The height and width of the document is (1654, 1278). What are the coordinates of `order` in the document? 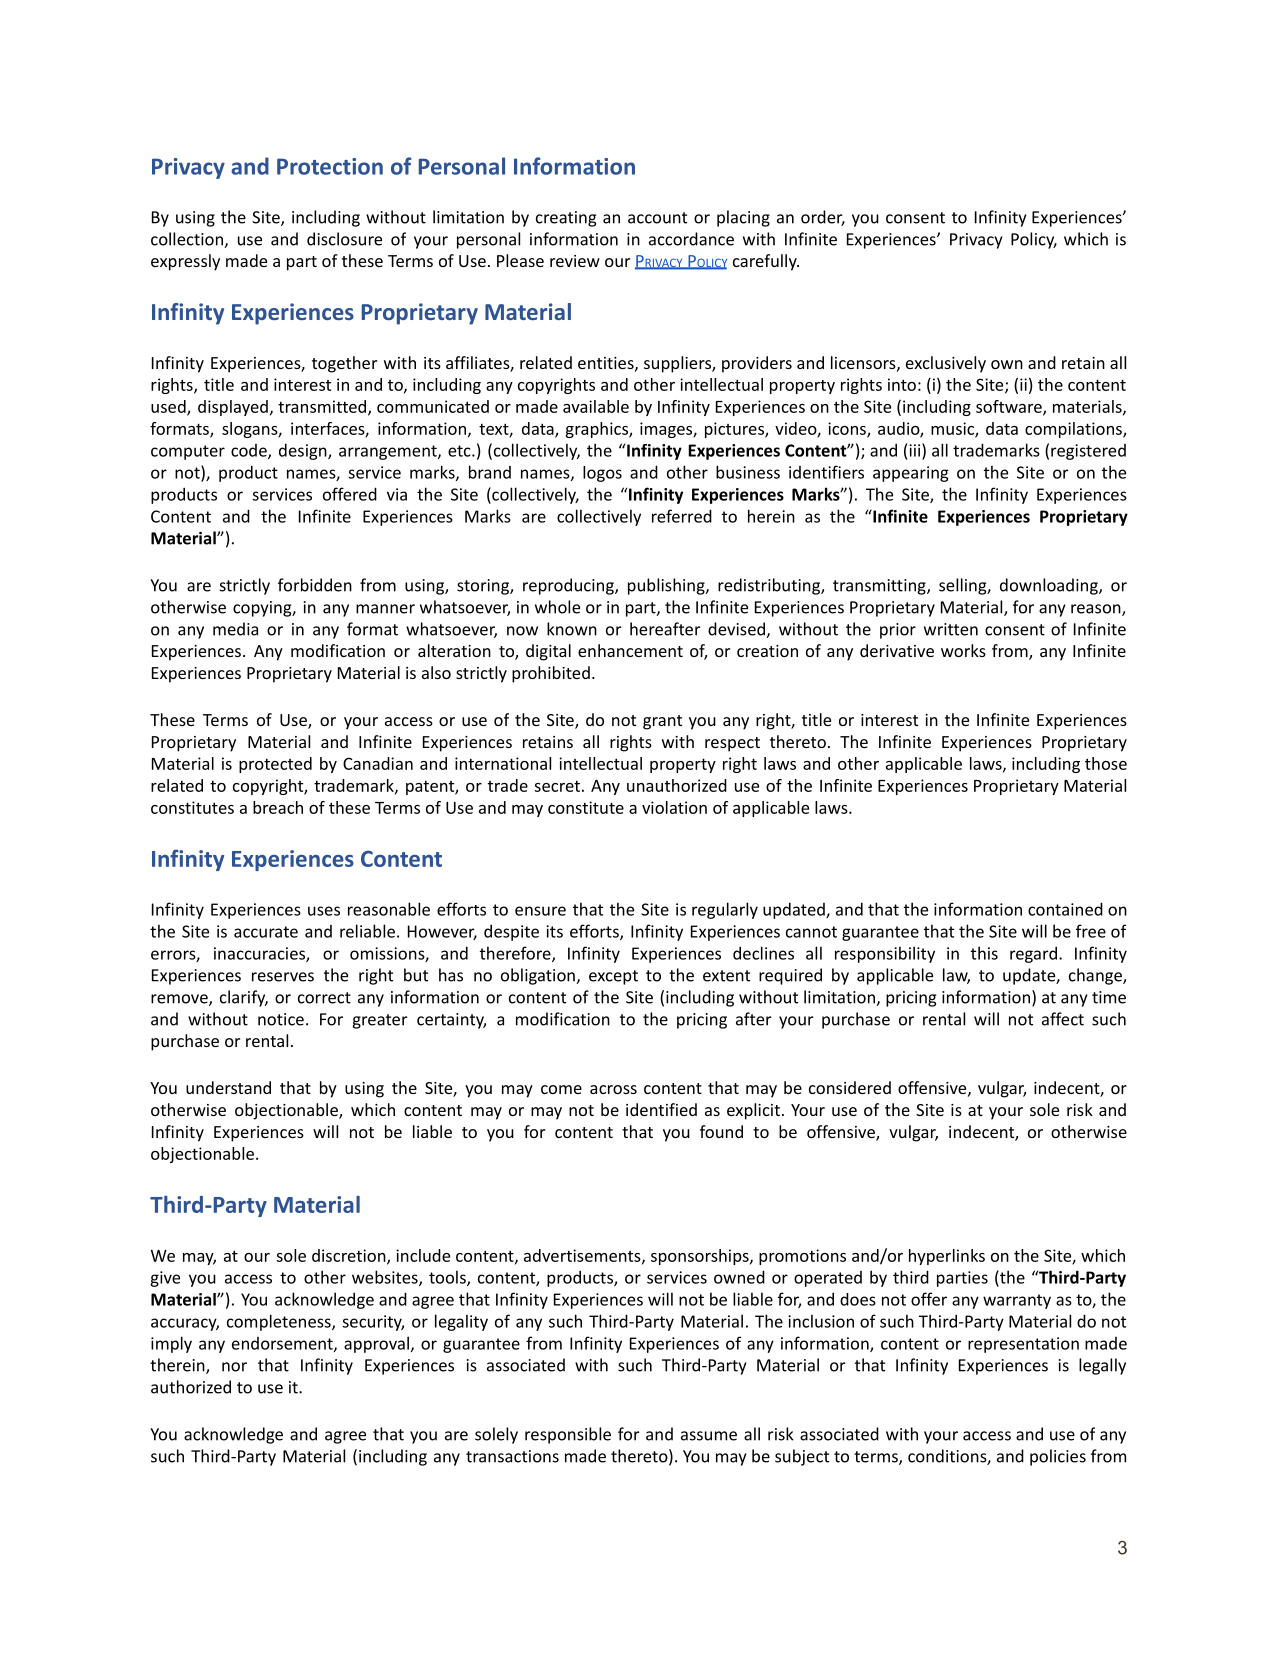 It's located at (823, 218).
